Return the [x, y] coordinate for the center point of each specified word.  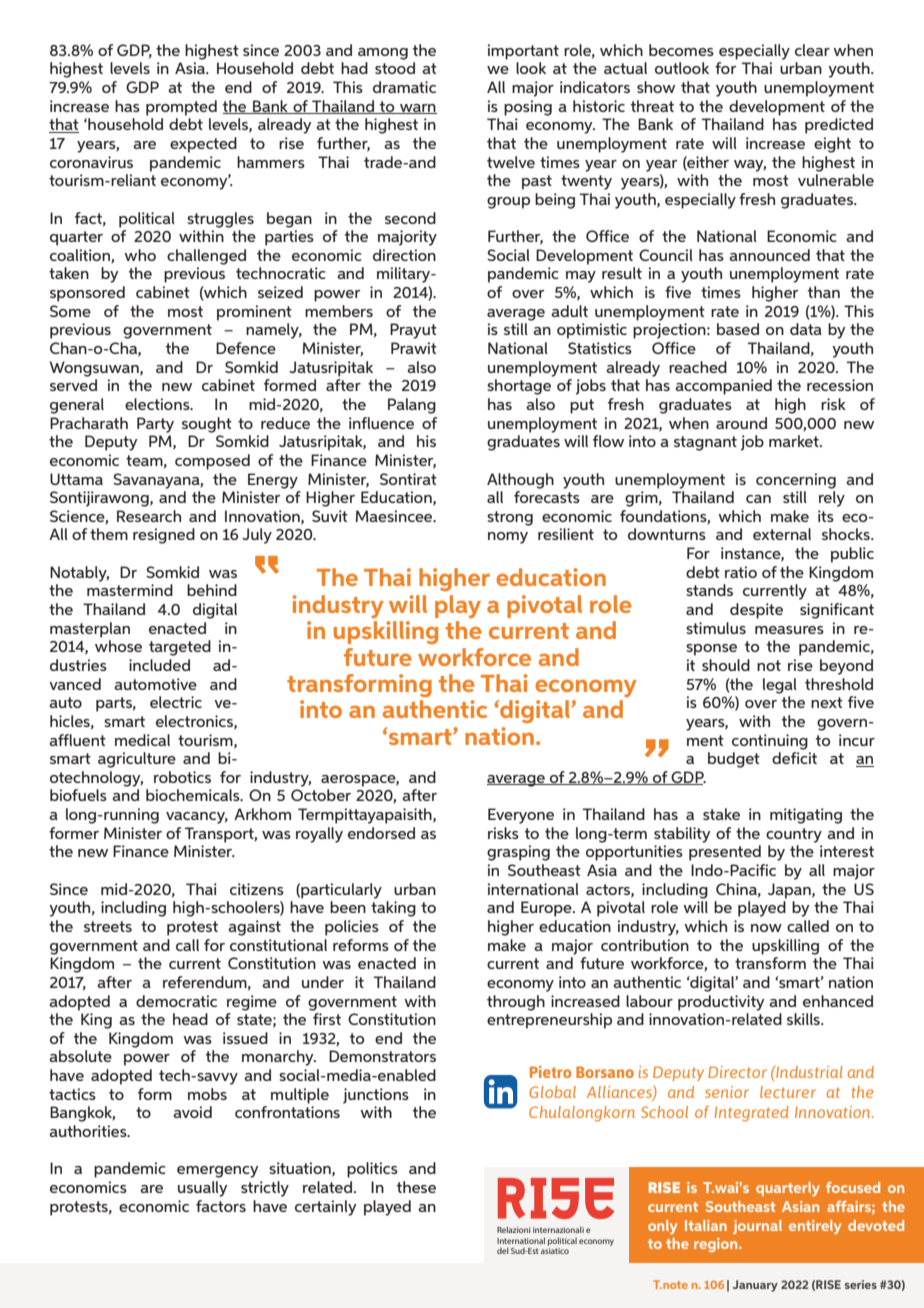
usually [203, 1189]
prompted [181, 108]
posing [528, 108]
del [503, 1250]
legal [780, 686]
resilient [566, 534]
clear [812, 50]
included [159, 665]
